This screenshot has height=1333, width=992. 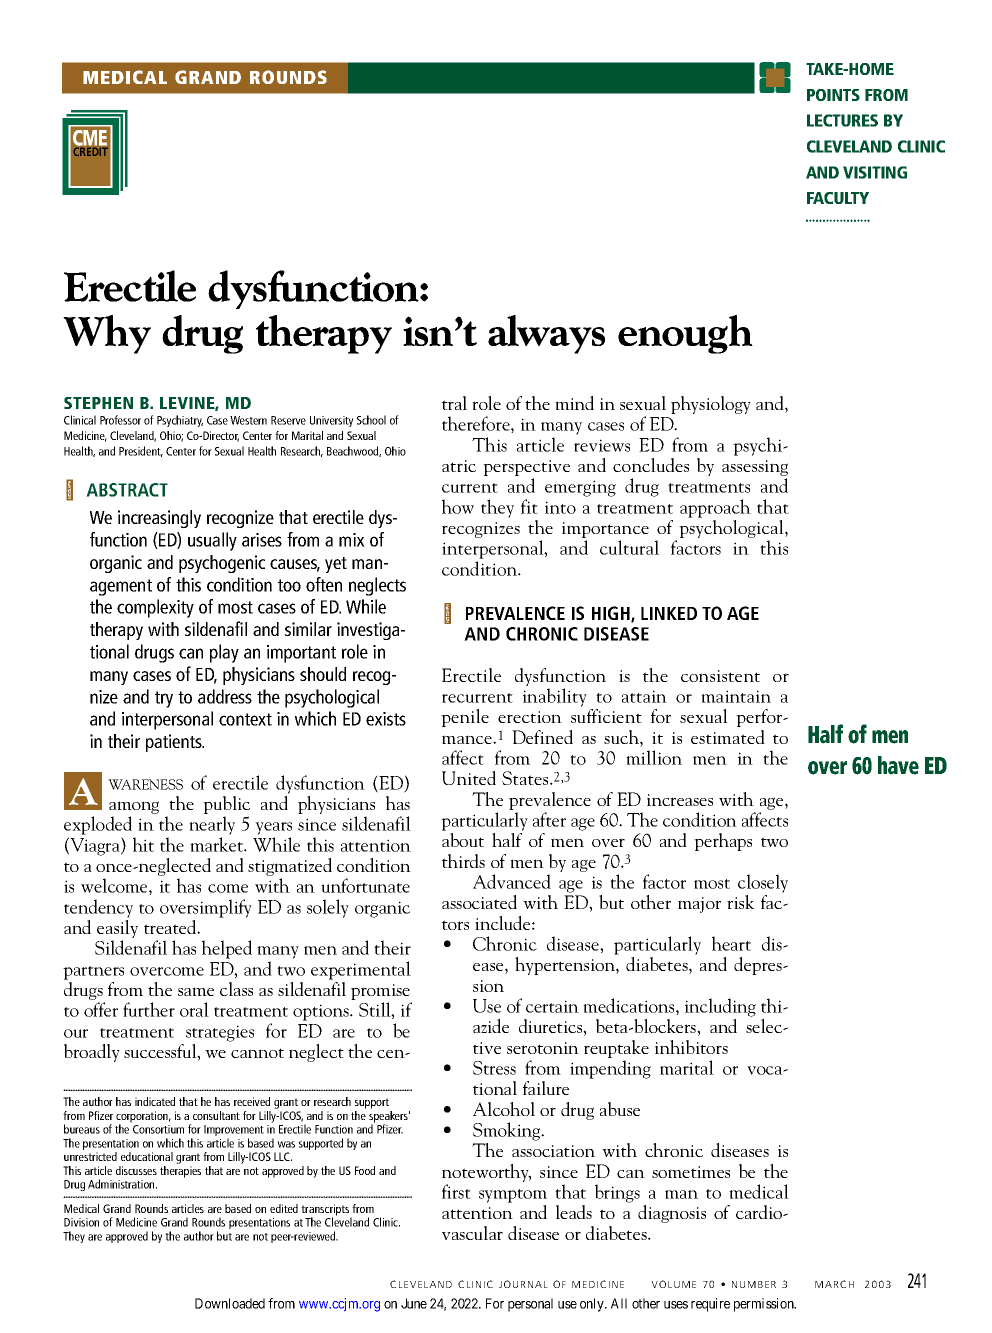 What do you see at coordinates (523, 1284) in the screenshot?
I see `JOURNAL` at bounding box center [523, 1284].
